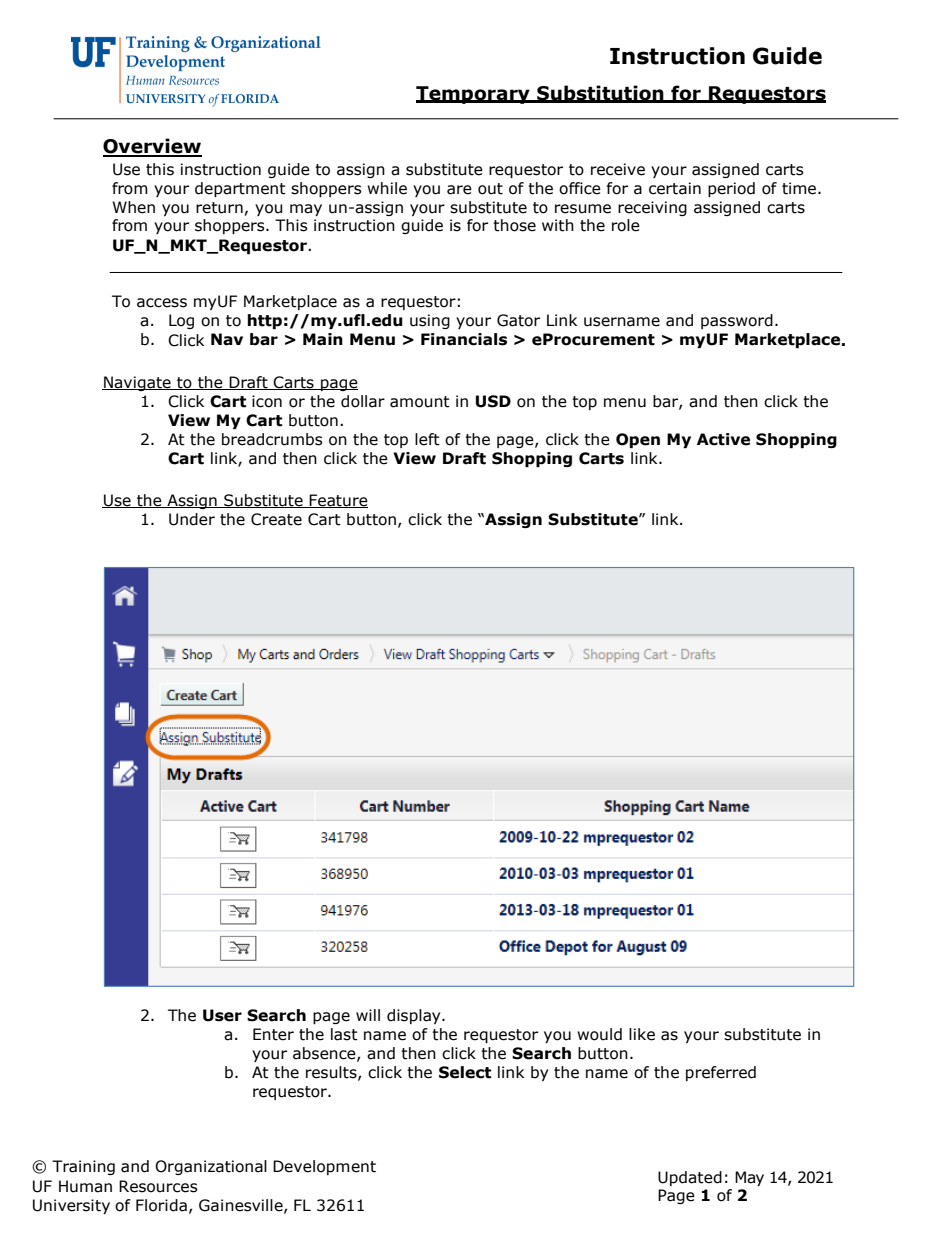  What do you see at coordinates (723, 439) in the screenshot?
I see `Active` at bounding box center [723, 439].
